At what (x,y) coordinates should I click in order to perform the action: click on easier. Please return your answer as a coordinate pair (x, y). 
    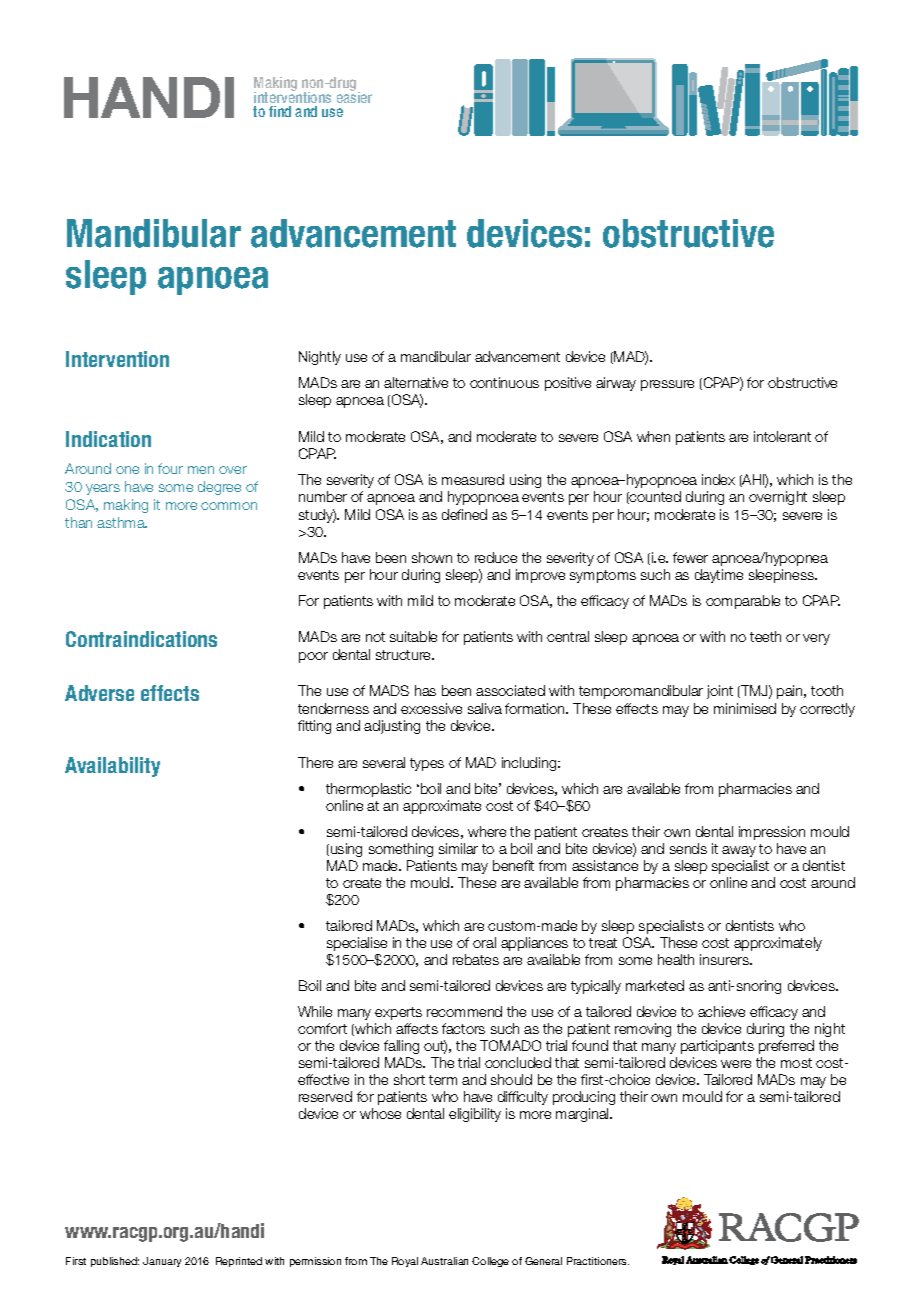
    Looking at the image, I should click on (354, 96).
